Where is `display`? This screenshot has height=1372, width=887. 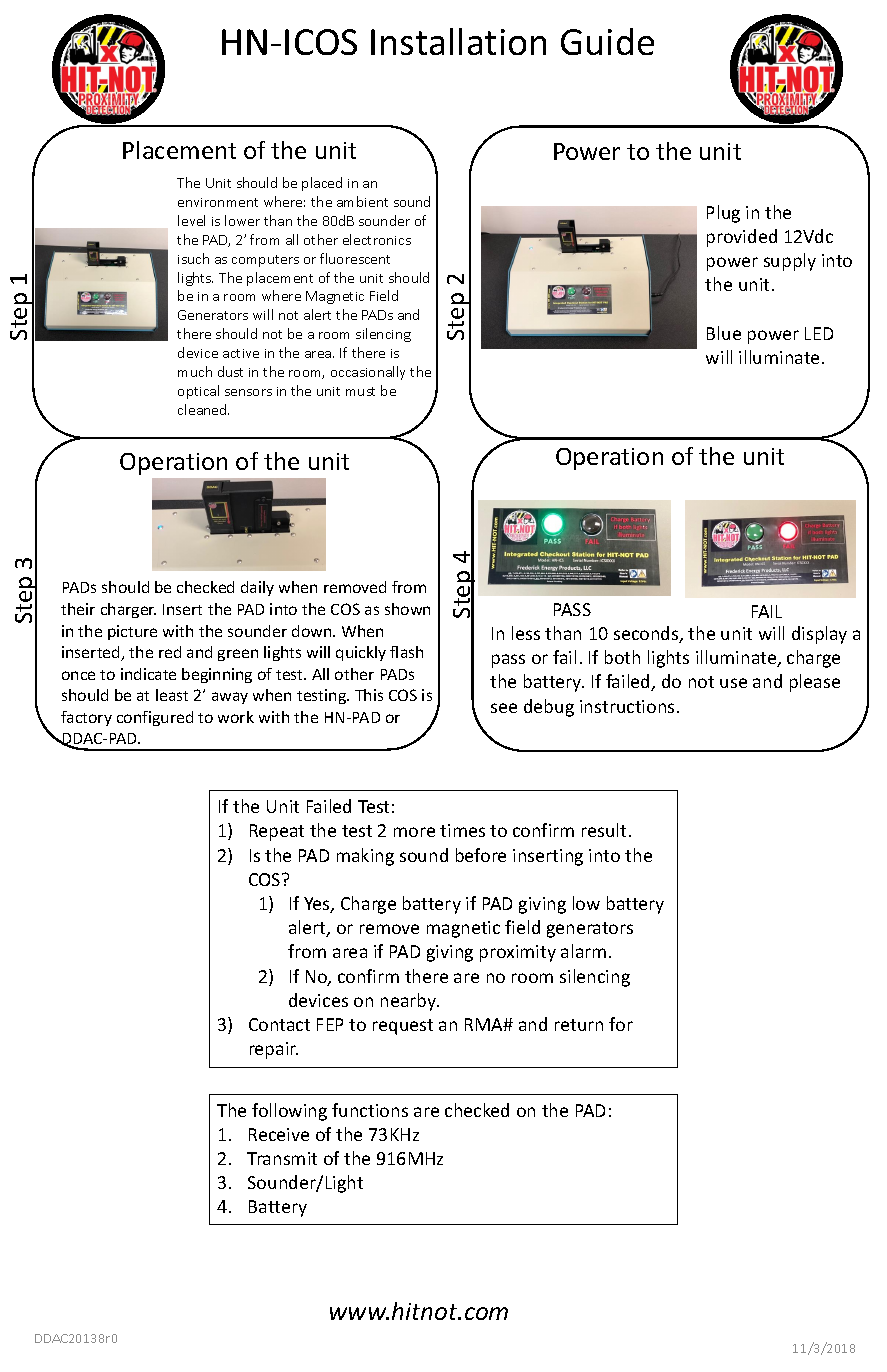 display is located at coordinates (819, 635).
